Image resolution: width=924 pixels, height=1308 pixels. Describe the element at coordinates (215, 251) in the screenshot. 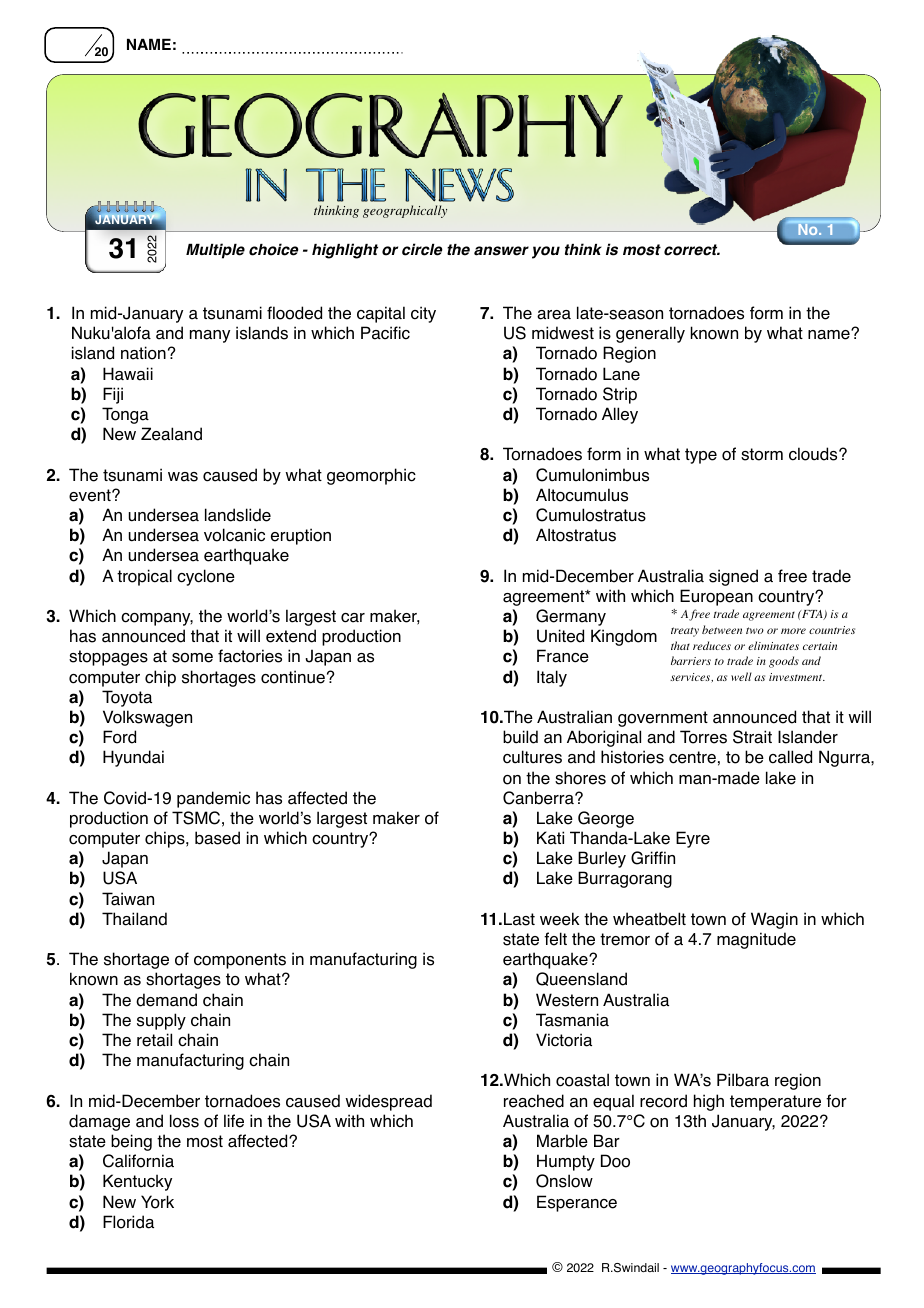

I see `Multiple` at that location.
